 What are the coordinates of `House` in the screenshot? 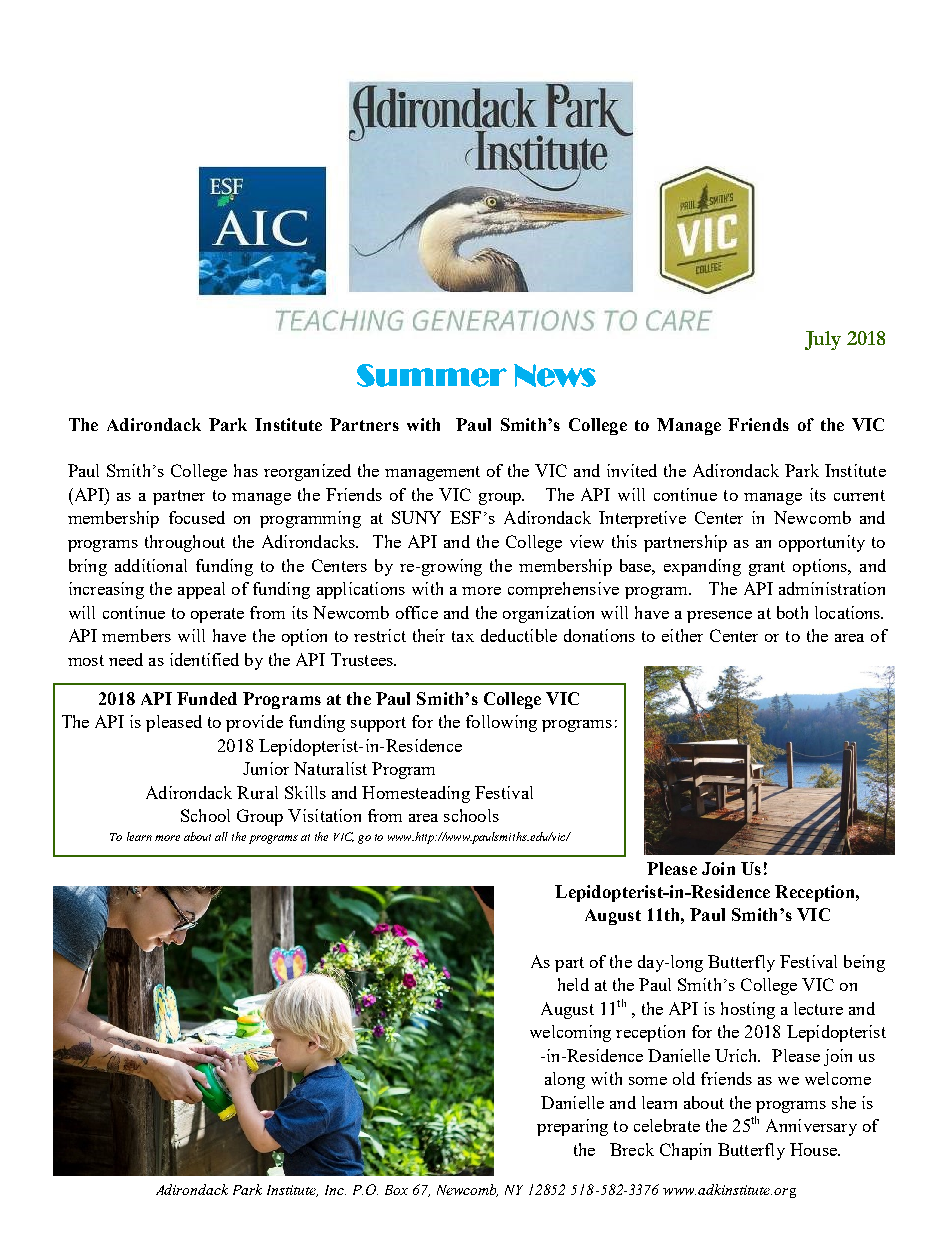 It's located at (814, 1149).
